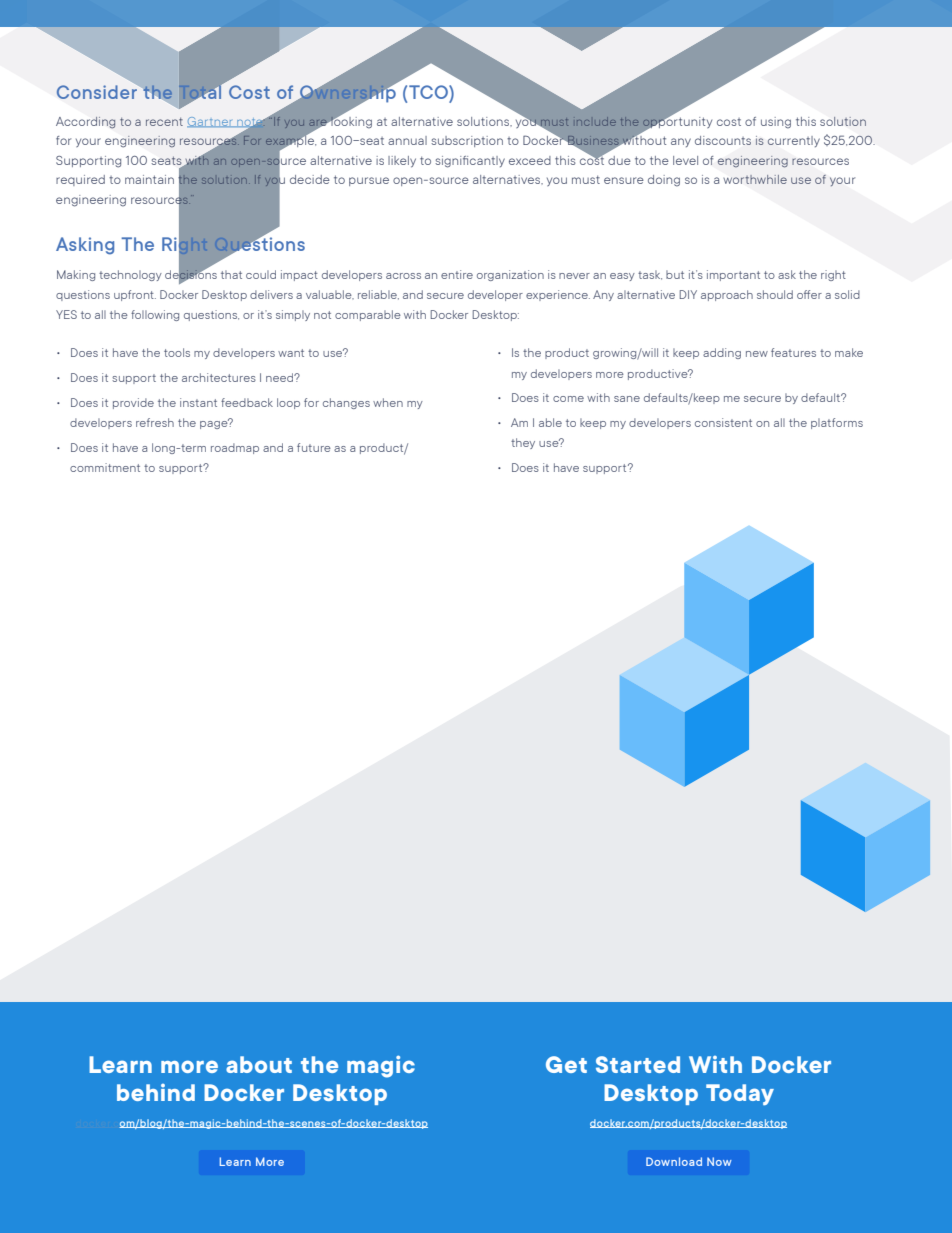  Describe the element at coordinates (523, 443) in the screenshot. I see `they` at that location.
